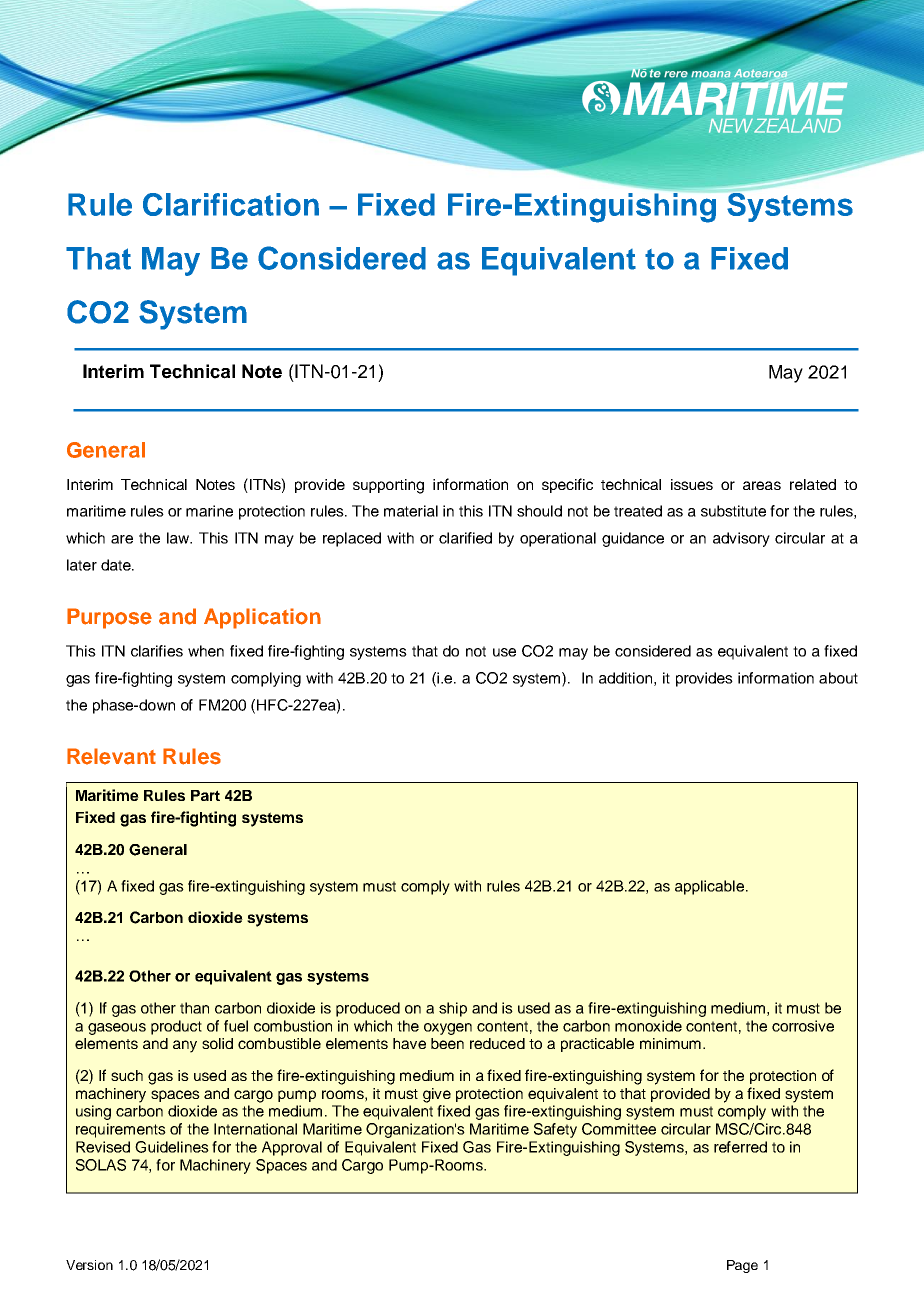  Describe the element at coordinates (89, 1265) in the page. I see `Version` at that location.
